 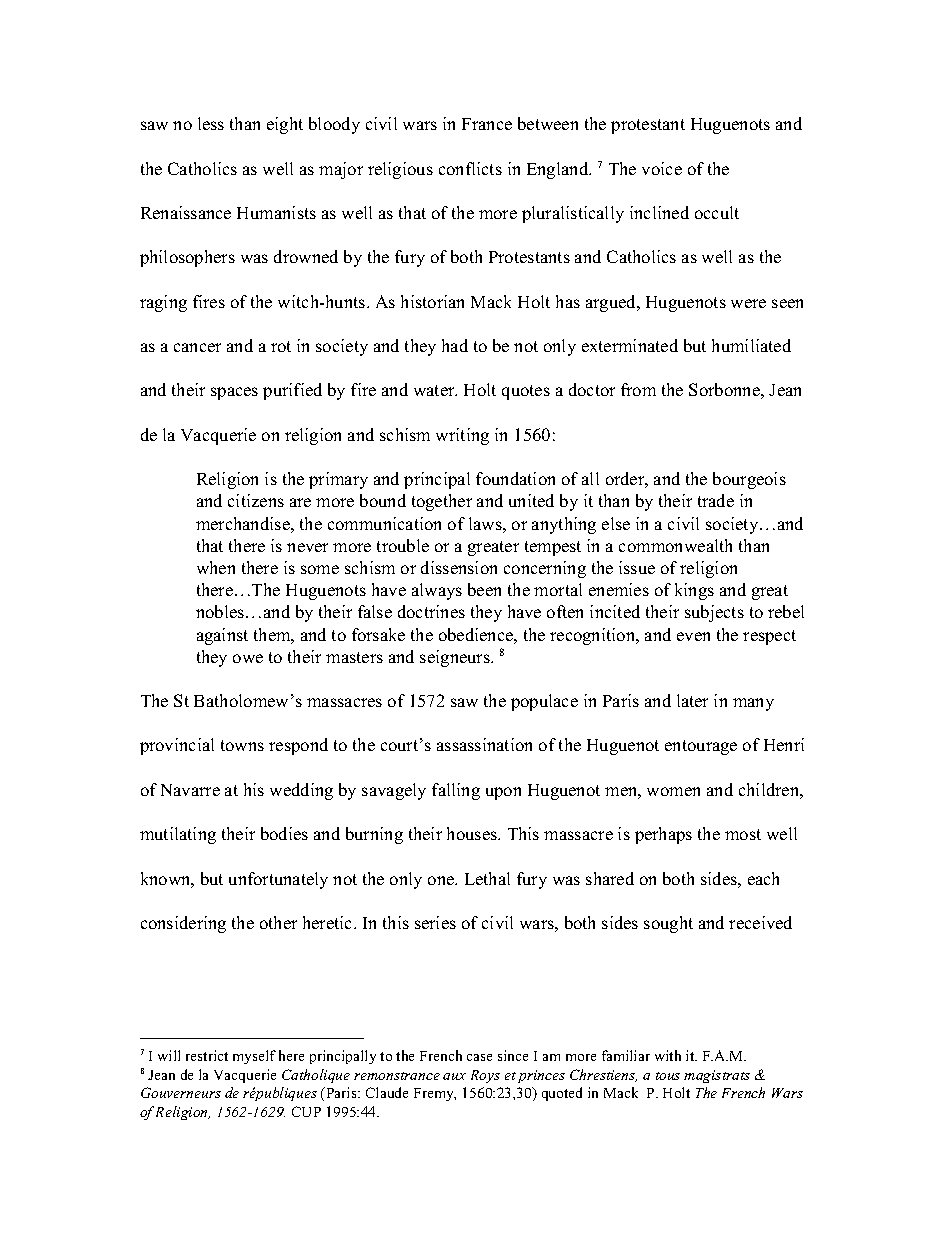 What do you see at coordinates (470, 168) in the screenshot?
I see `conflicts` at bounding box center [470, 168].
